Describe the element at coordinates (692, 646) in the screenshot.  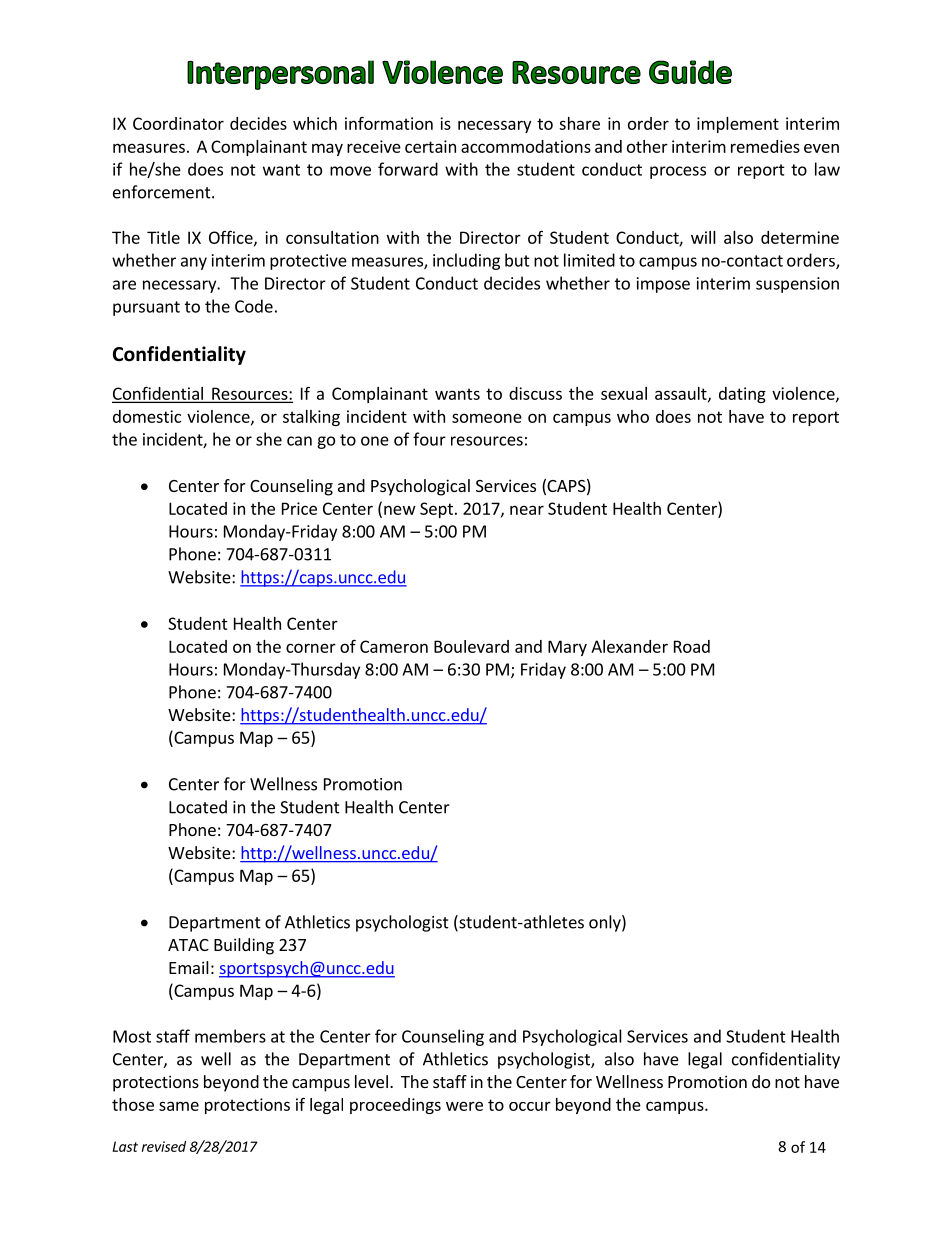
I see `Road` at that location.
